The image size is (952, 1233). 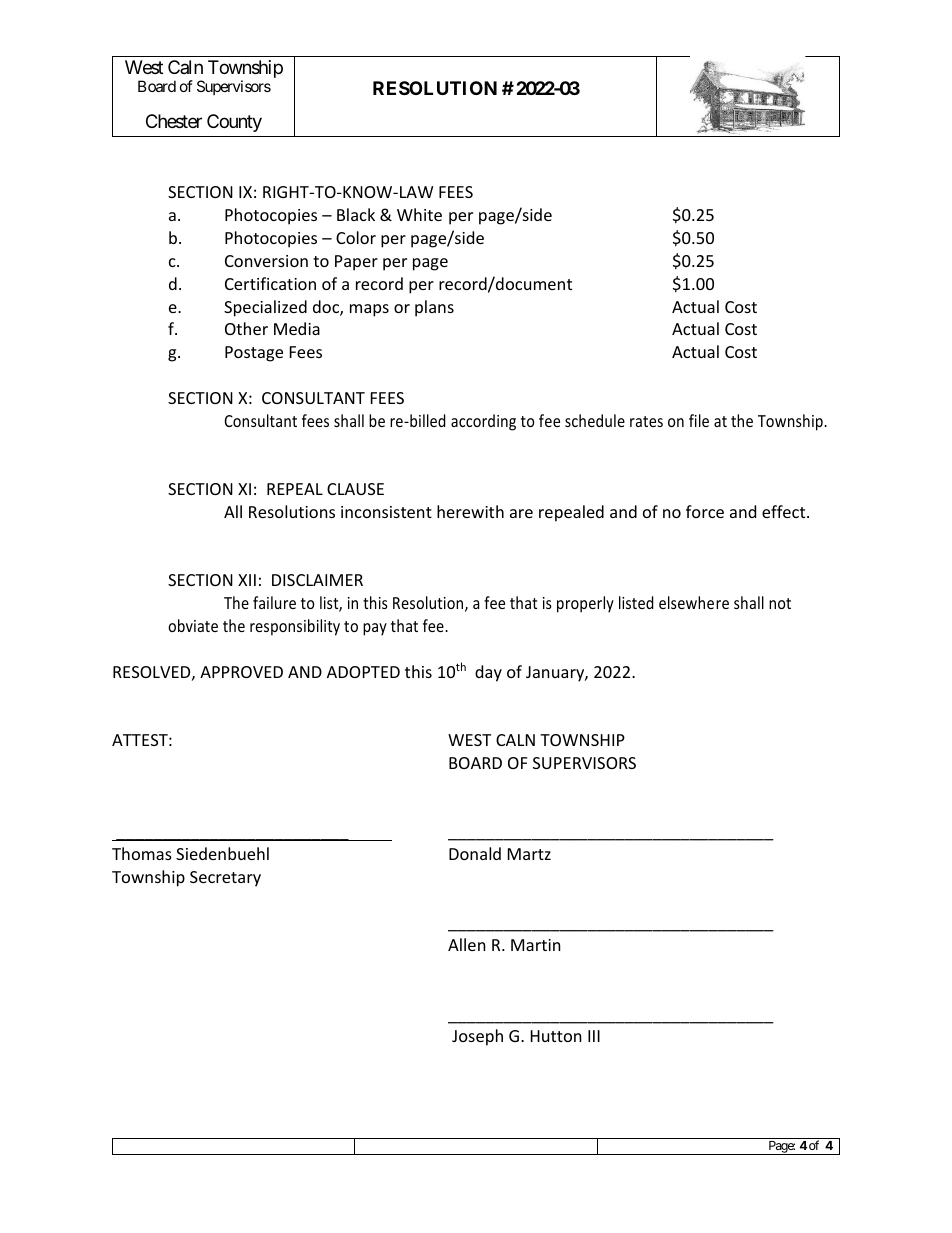 What do you see at coordinates (247, 580) in the screenshot?
I see `XII` at bounding box center [247, 580].
